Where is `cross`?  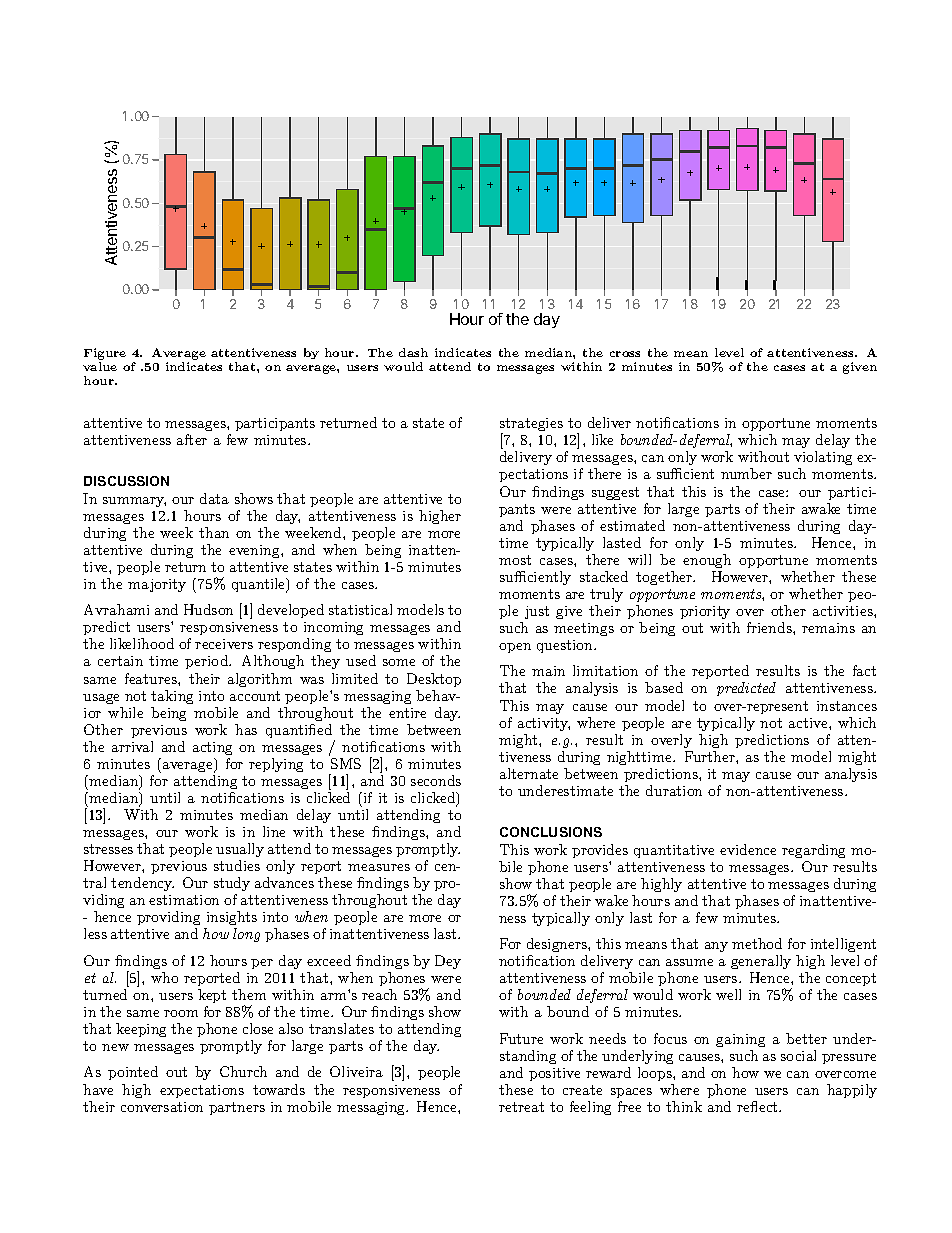 cross is located at coordinates (625, 354).
